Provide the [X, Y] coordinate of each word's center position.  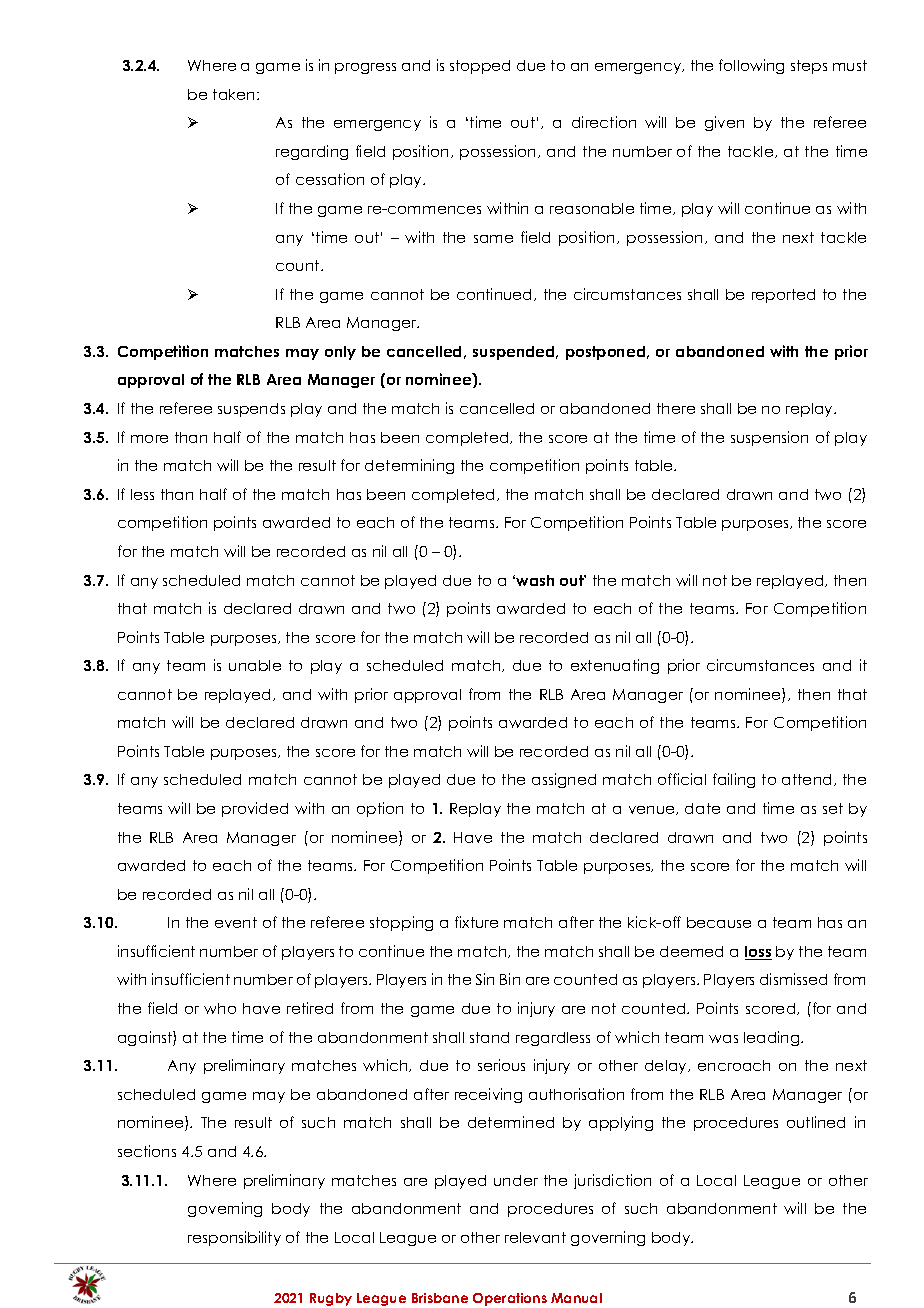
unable [255, 665]
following [751, 66]
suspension [769, 438]
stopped [480, 67]
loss [758, 953]
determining [409, 466]
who [220, 1008]
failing [734, 780]
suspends [251, 410]
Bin [510, 979]
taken [233, 94]
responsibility [234, 1238]
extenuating [615, 666]
